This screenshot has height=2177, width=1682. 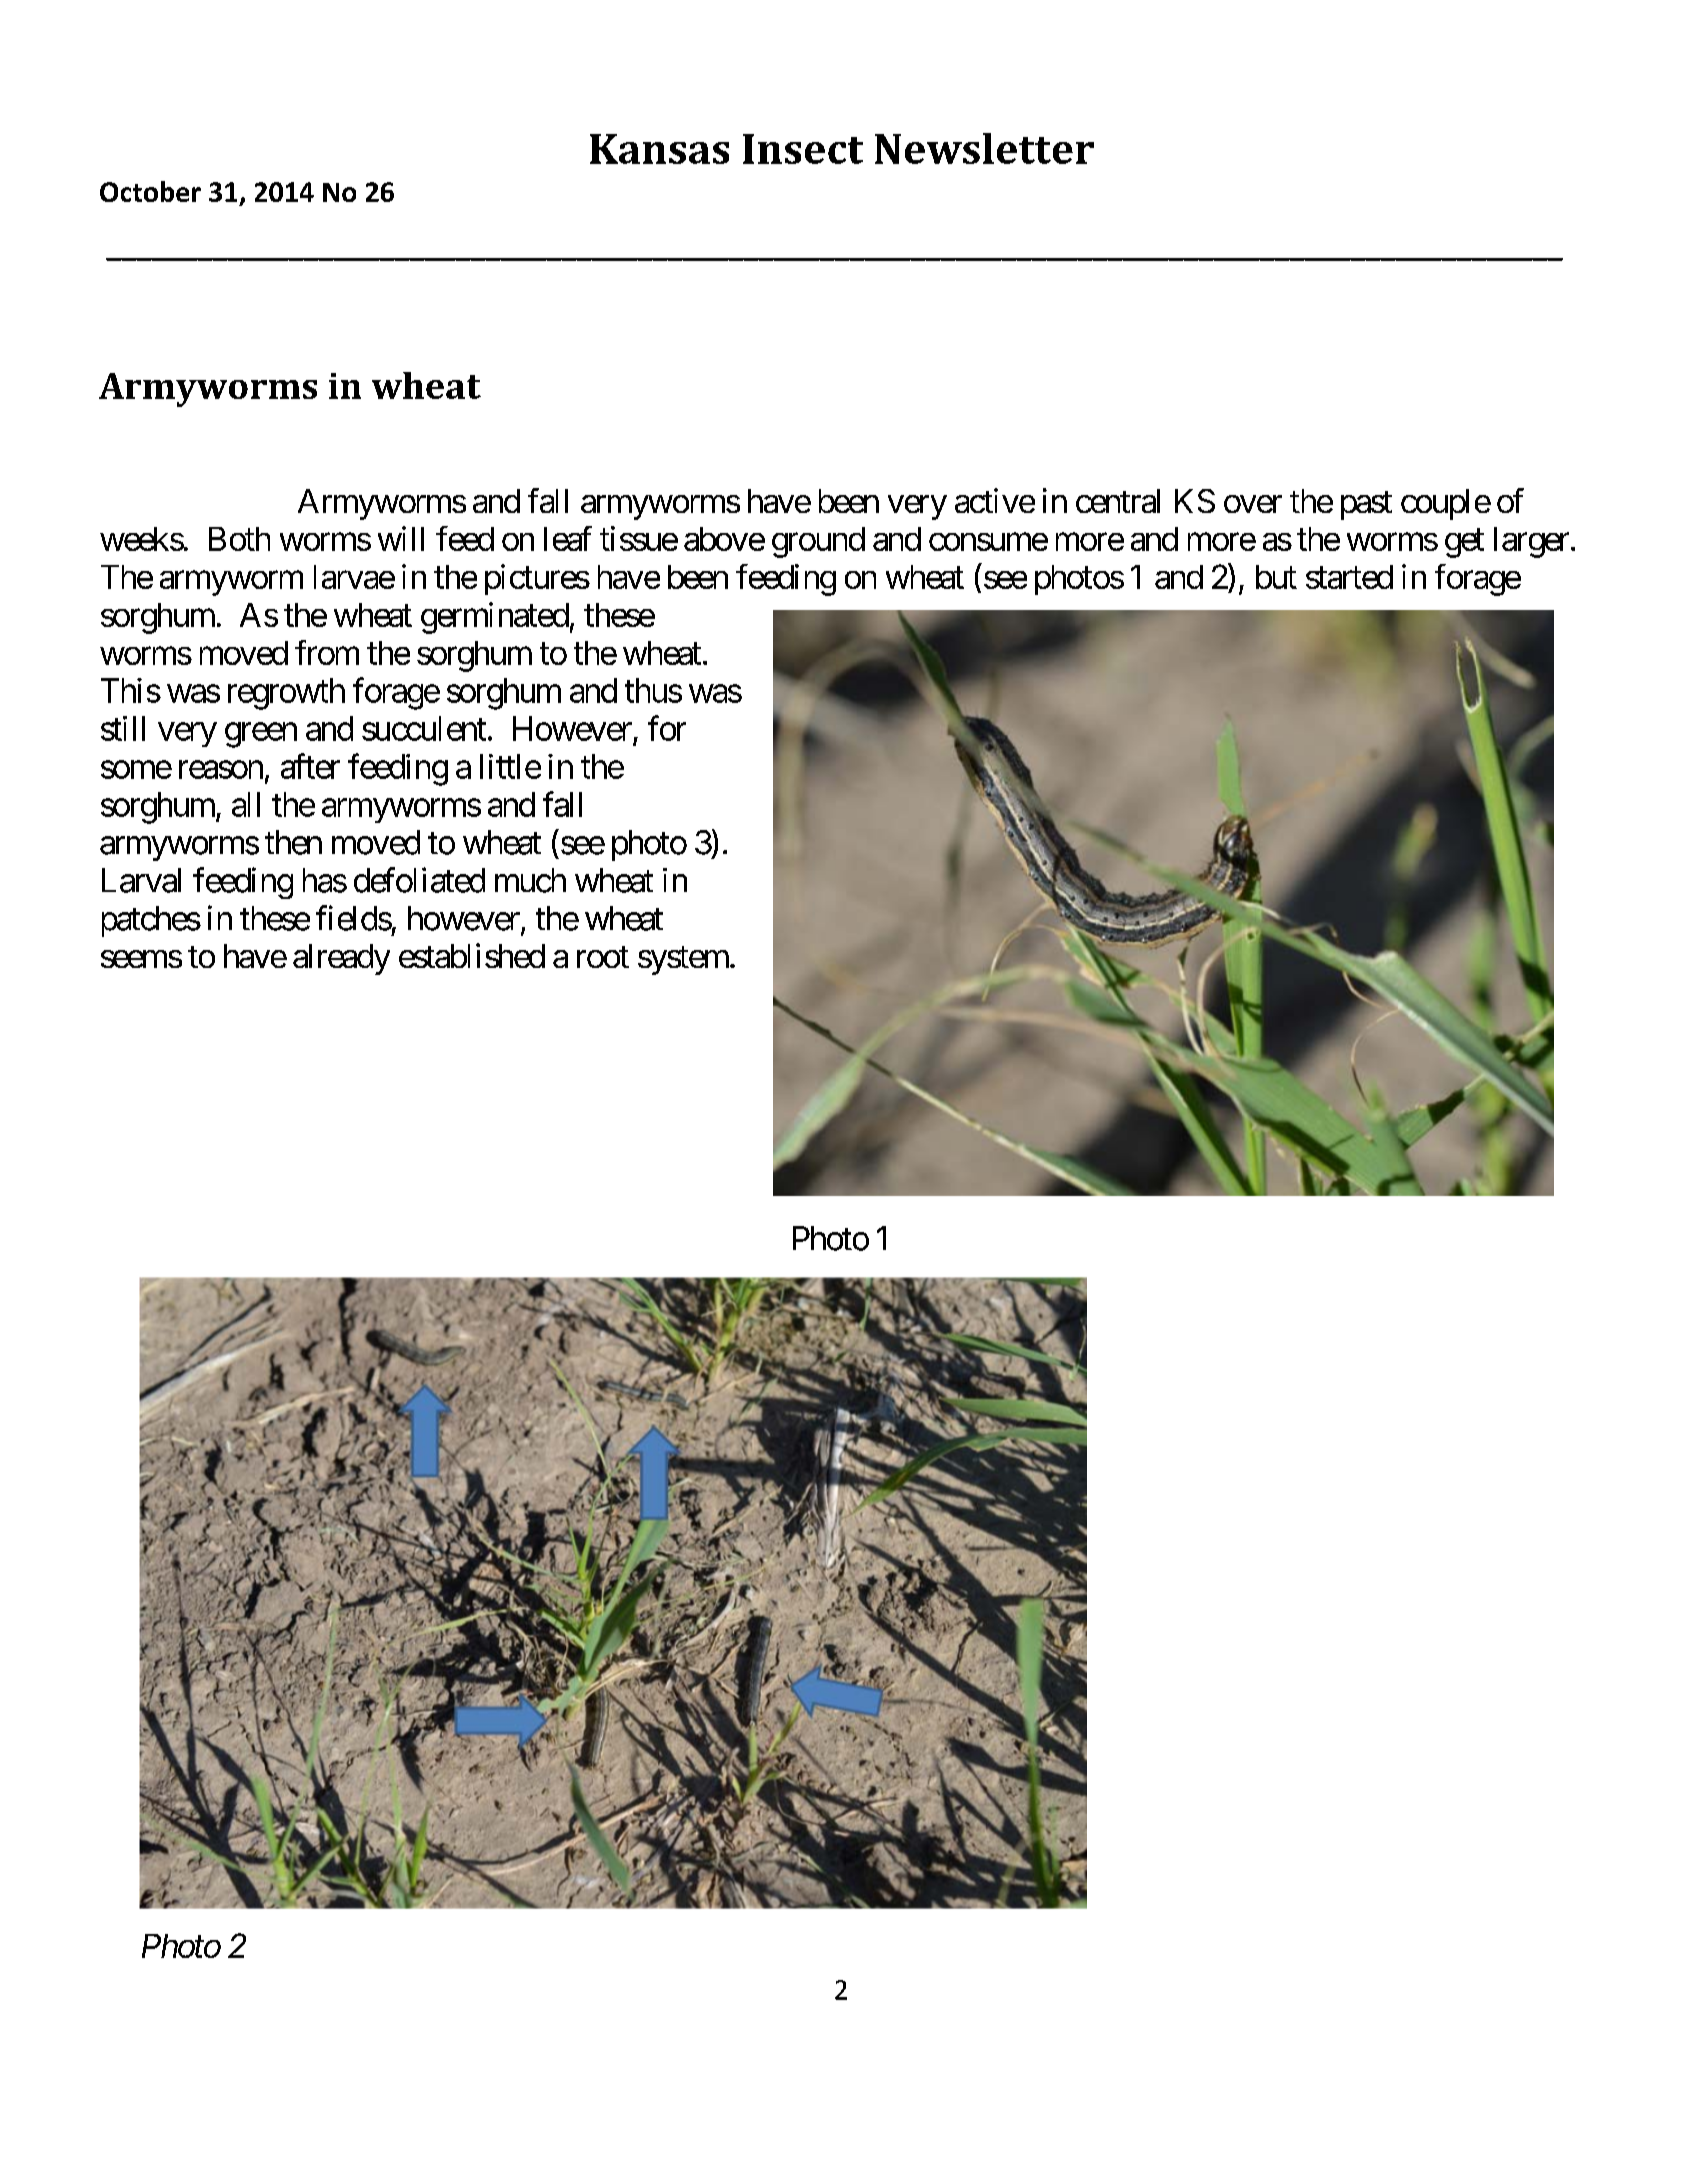 What do you see at coordinates (818, 542) in the screenshot?
I see `ground` at bounding box center [818, 542].
